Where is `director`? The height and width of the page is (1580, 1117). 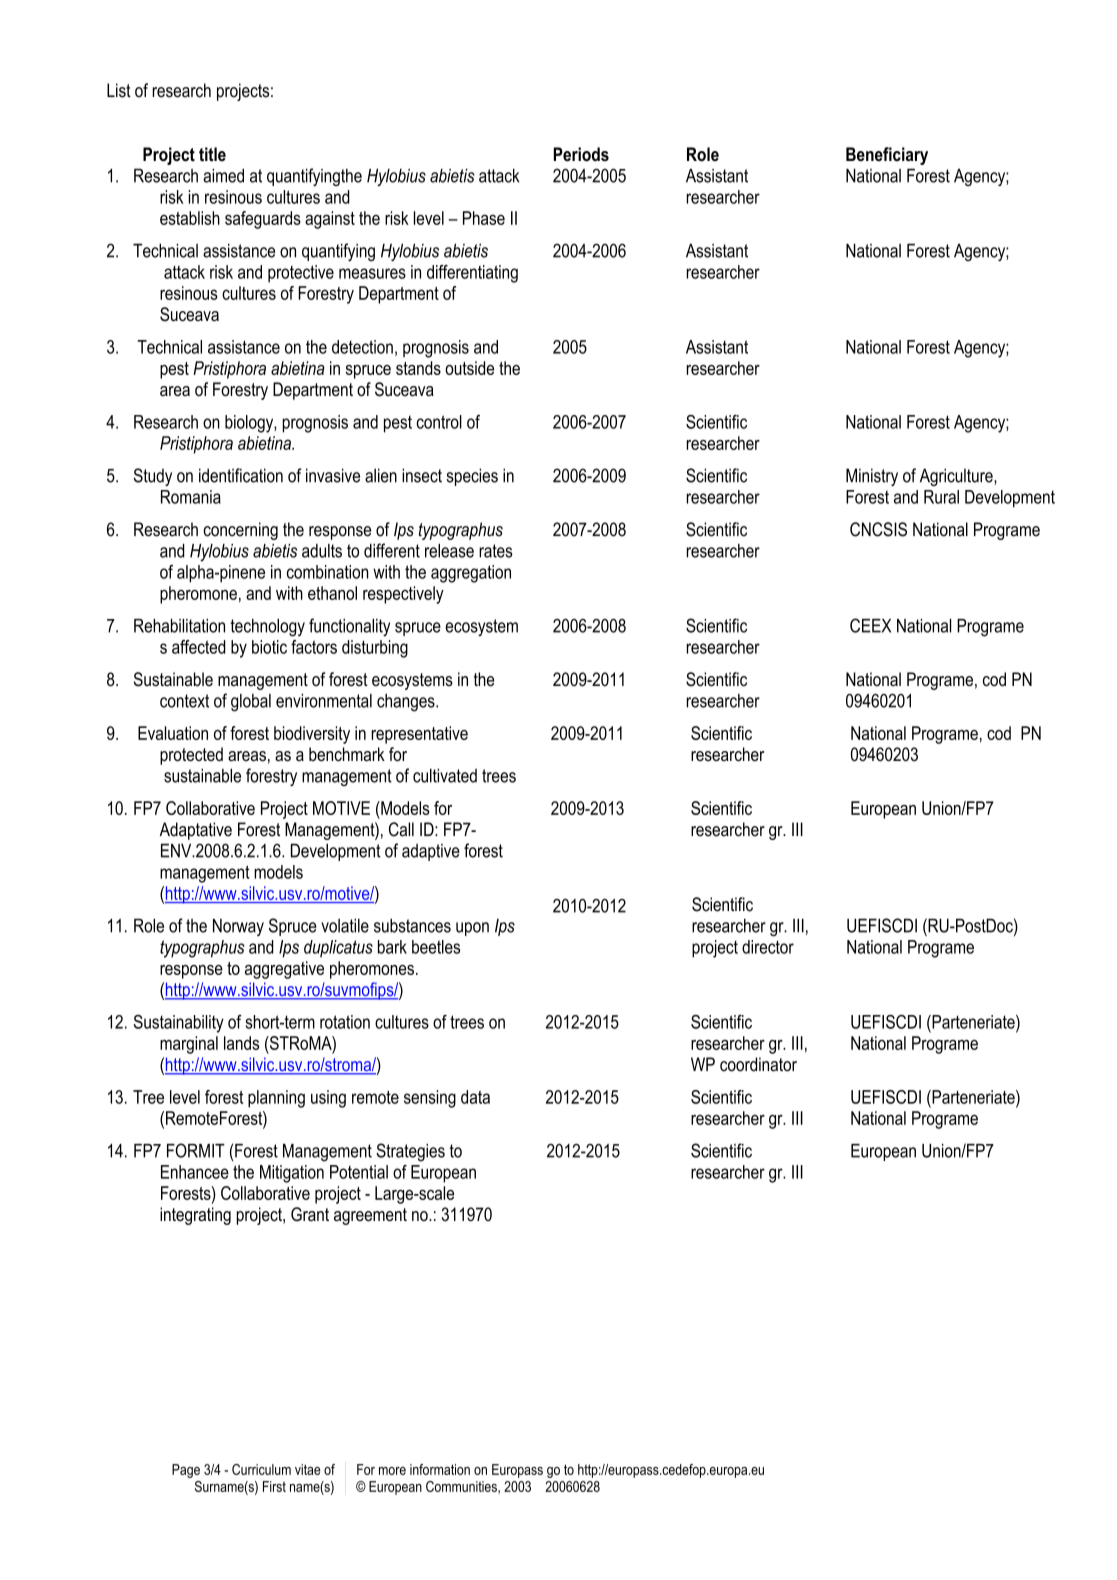 director is located at coordinates (768, 947).
